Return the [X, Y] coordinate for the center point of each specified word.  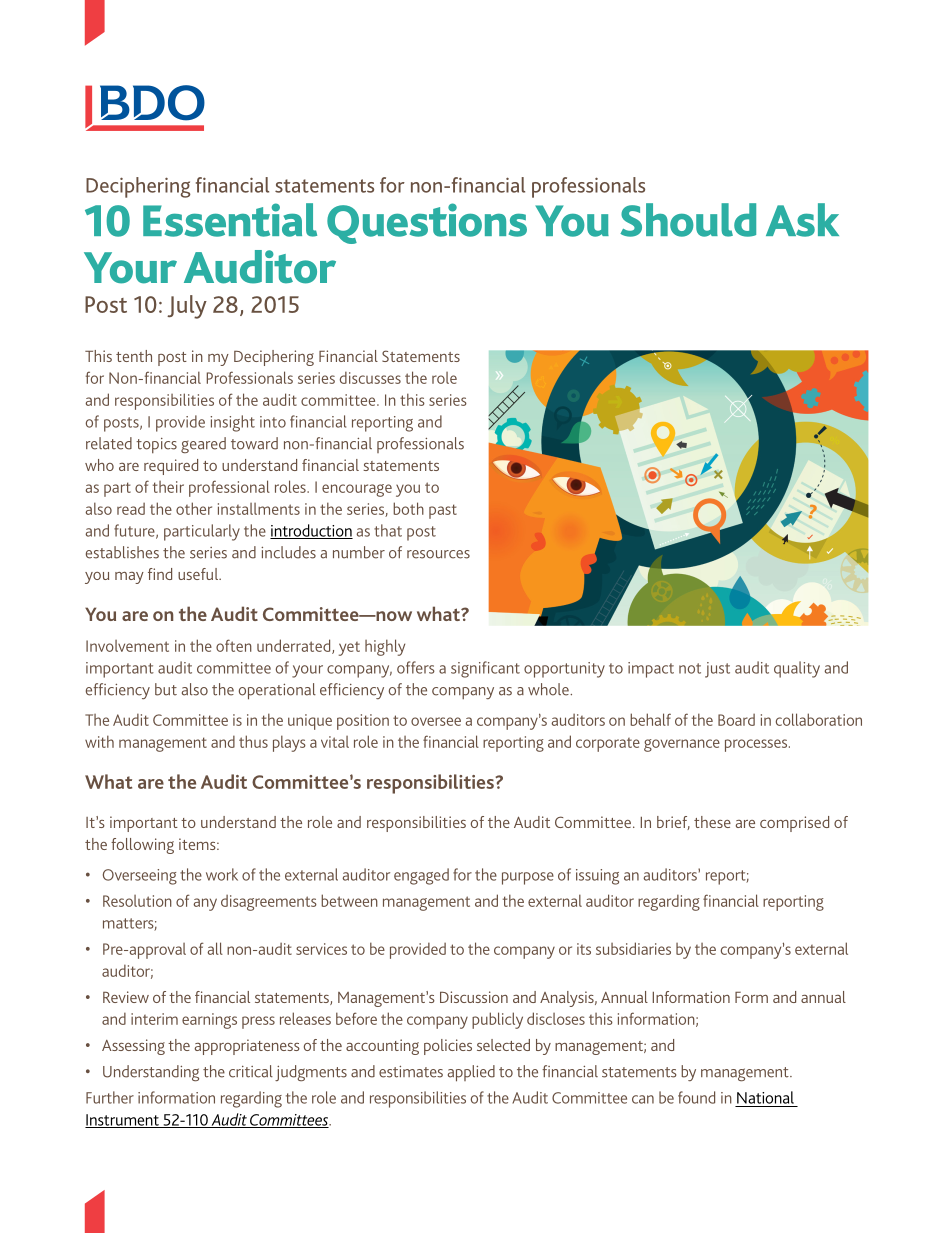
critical [251, 1071]
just [717, 670]
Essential [230, 220]
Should [688, 220]
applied [471, 1073]
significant [485, 669]
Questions [427, 223]
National [765, 1097]
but [166, 689]
